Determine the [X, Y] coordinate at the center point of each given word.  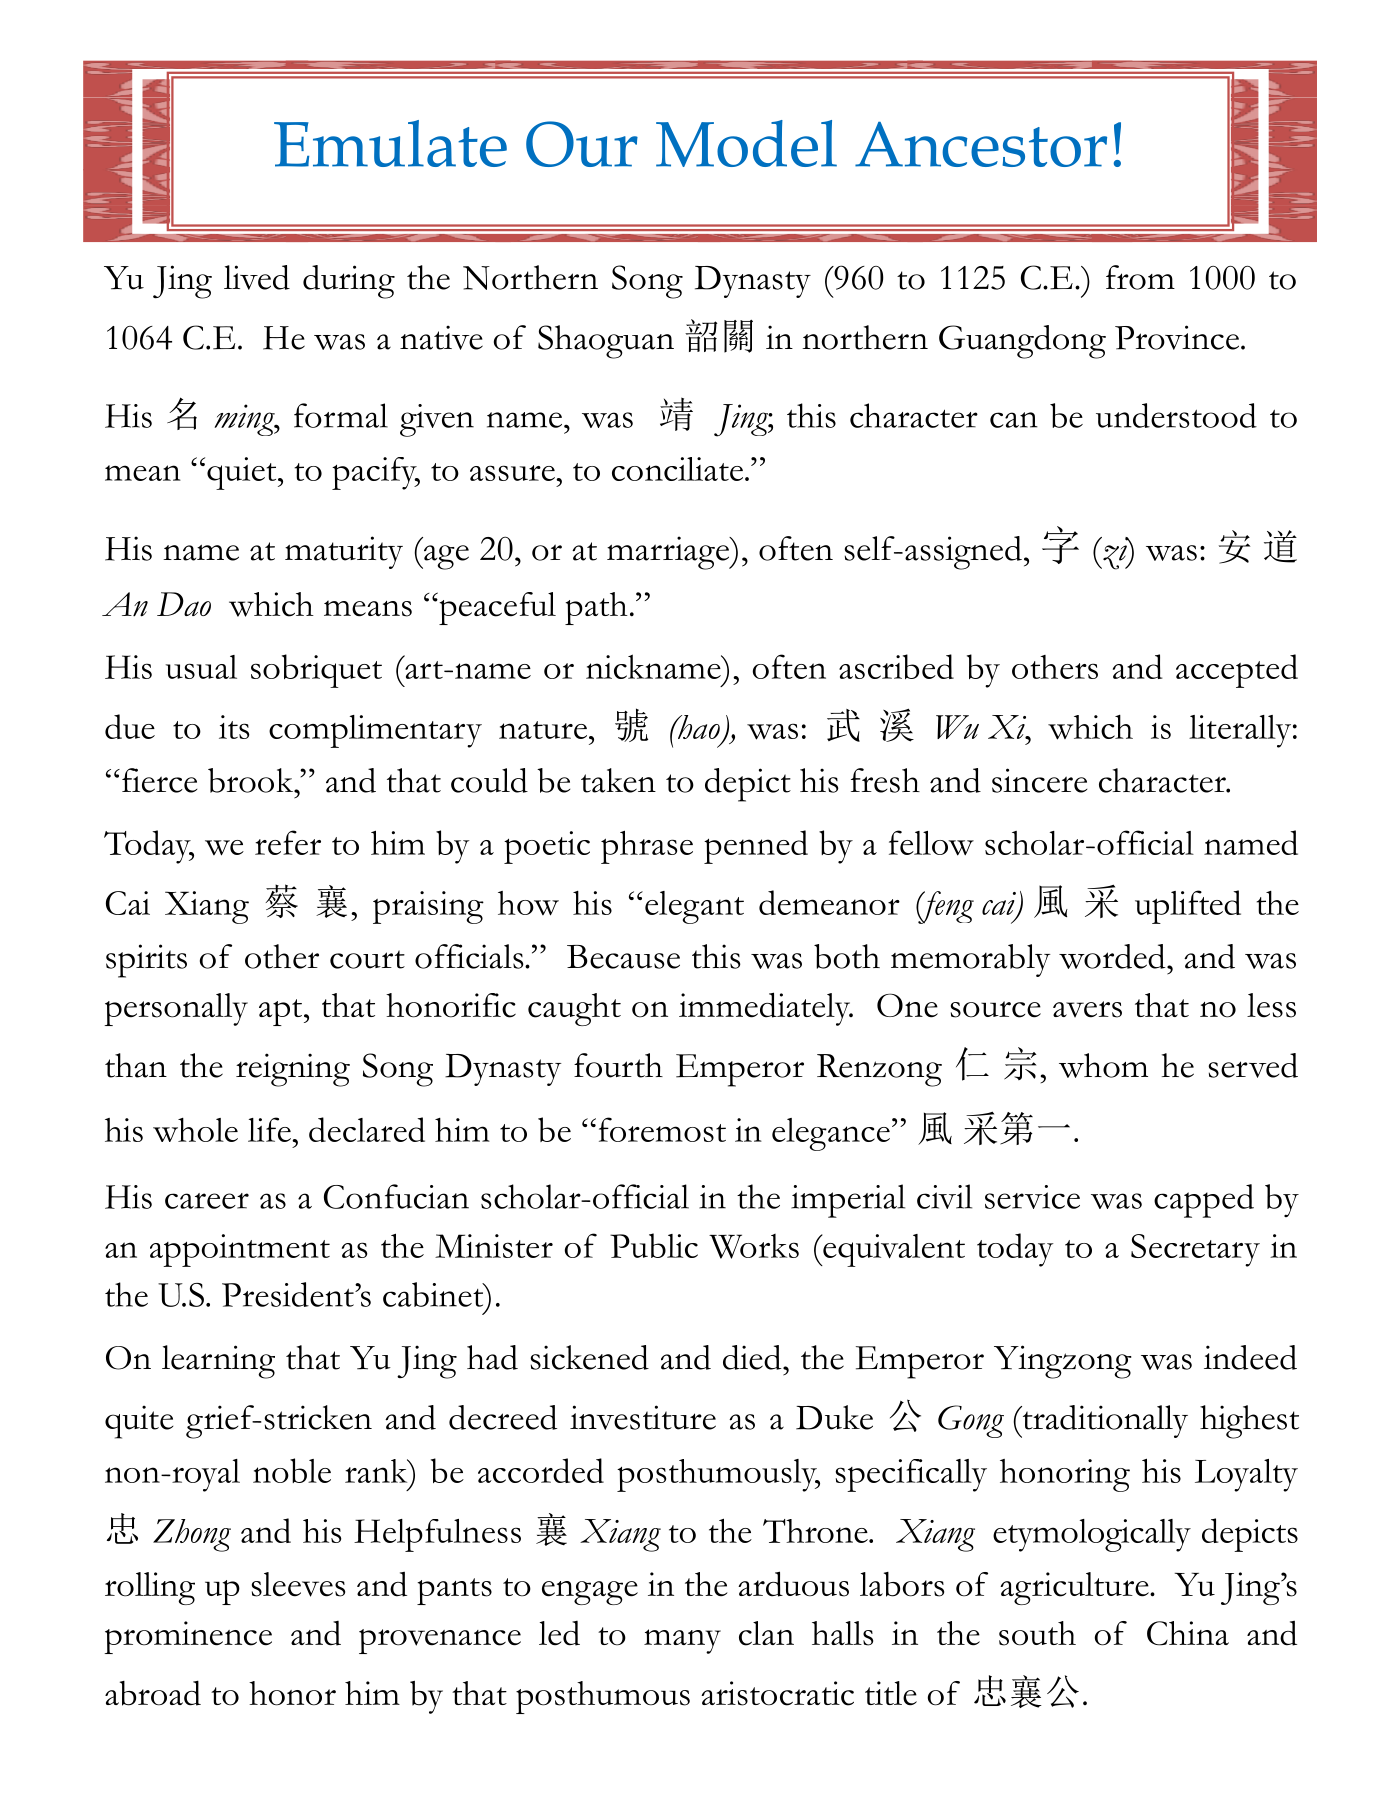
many [682, 1641]
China [1188, 1633]
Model [746, 143]
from [1140, 277]
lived [257, 277]
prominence [188, 1637]
